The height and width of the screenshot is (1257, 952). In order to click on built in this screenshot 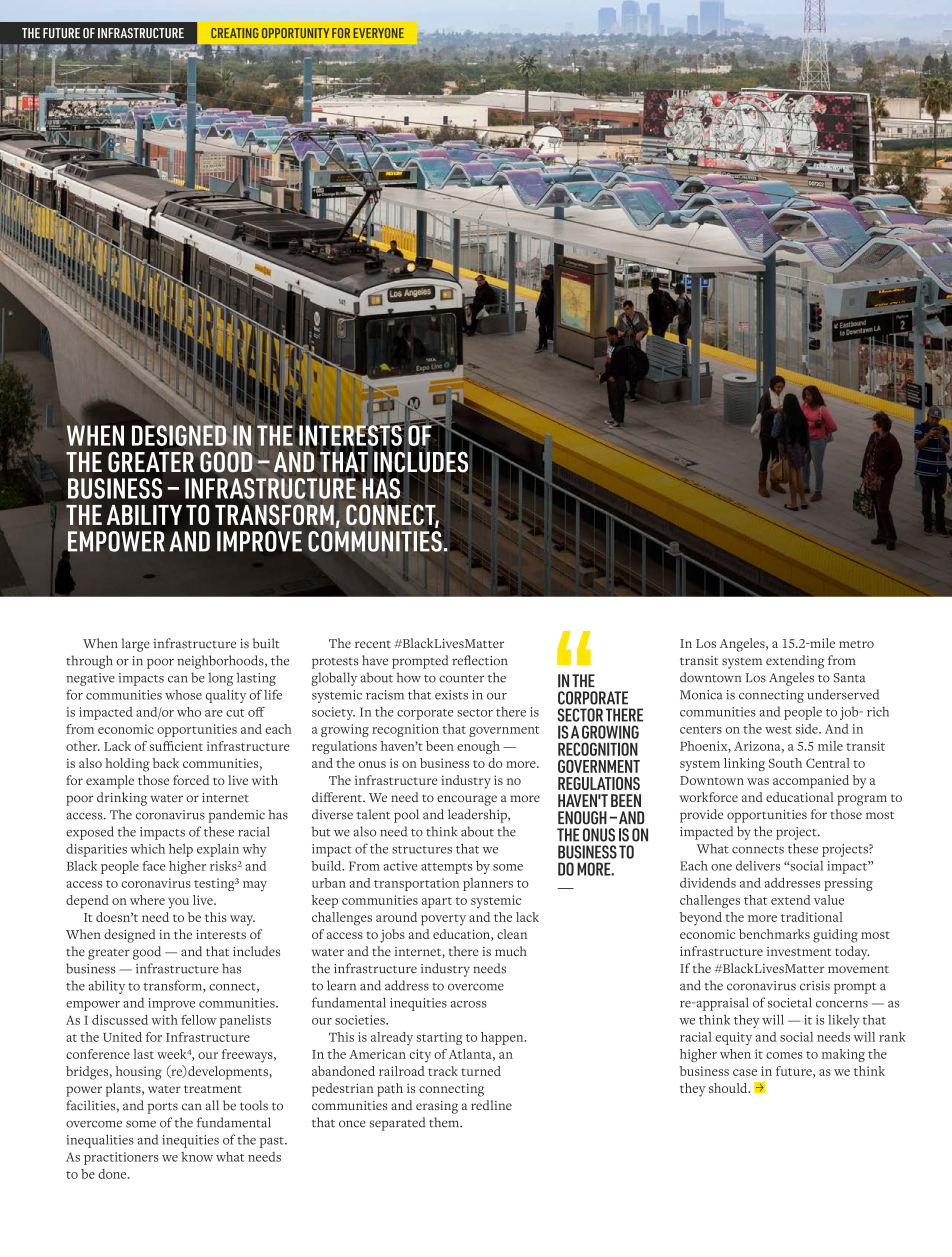, I will do `click(266, 643)`.
